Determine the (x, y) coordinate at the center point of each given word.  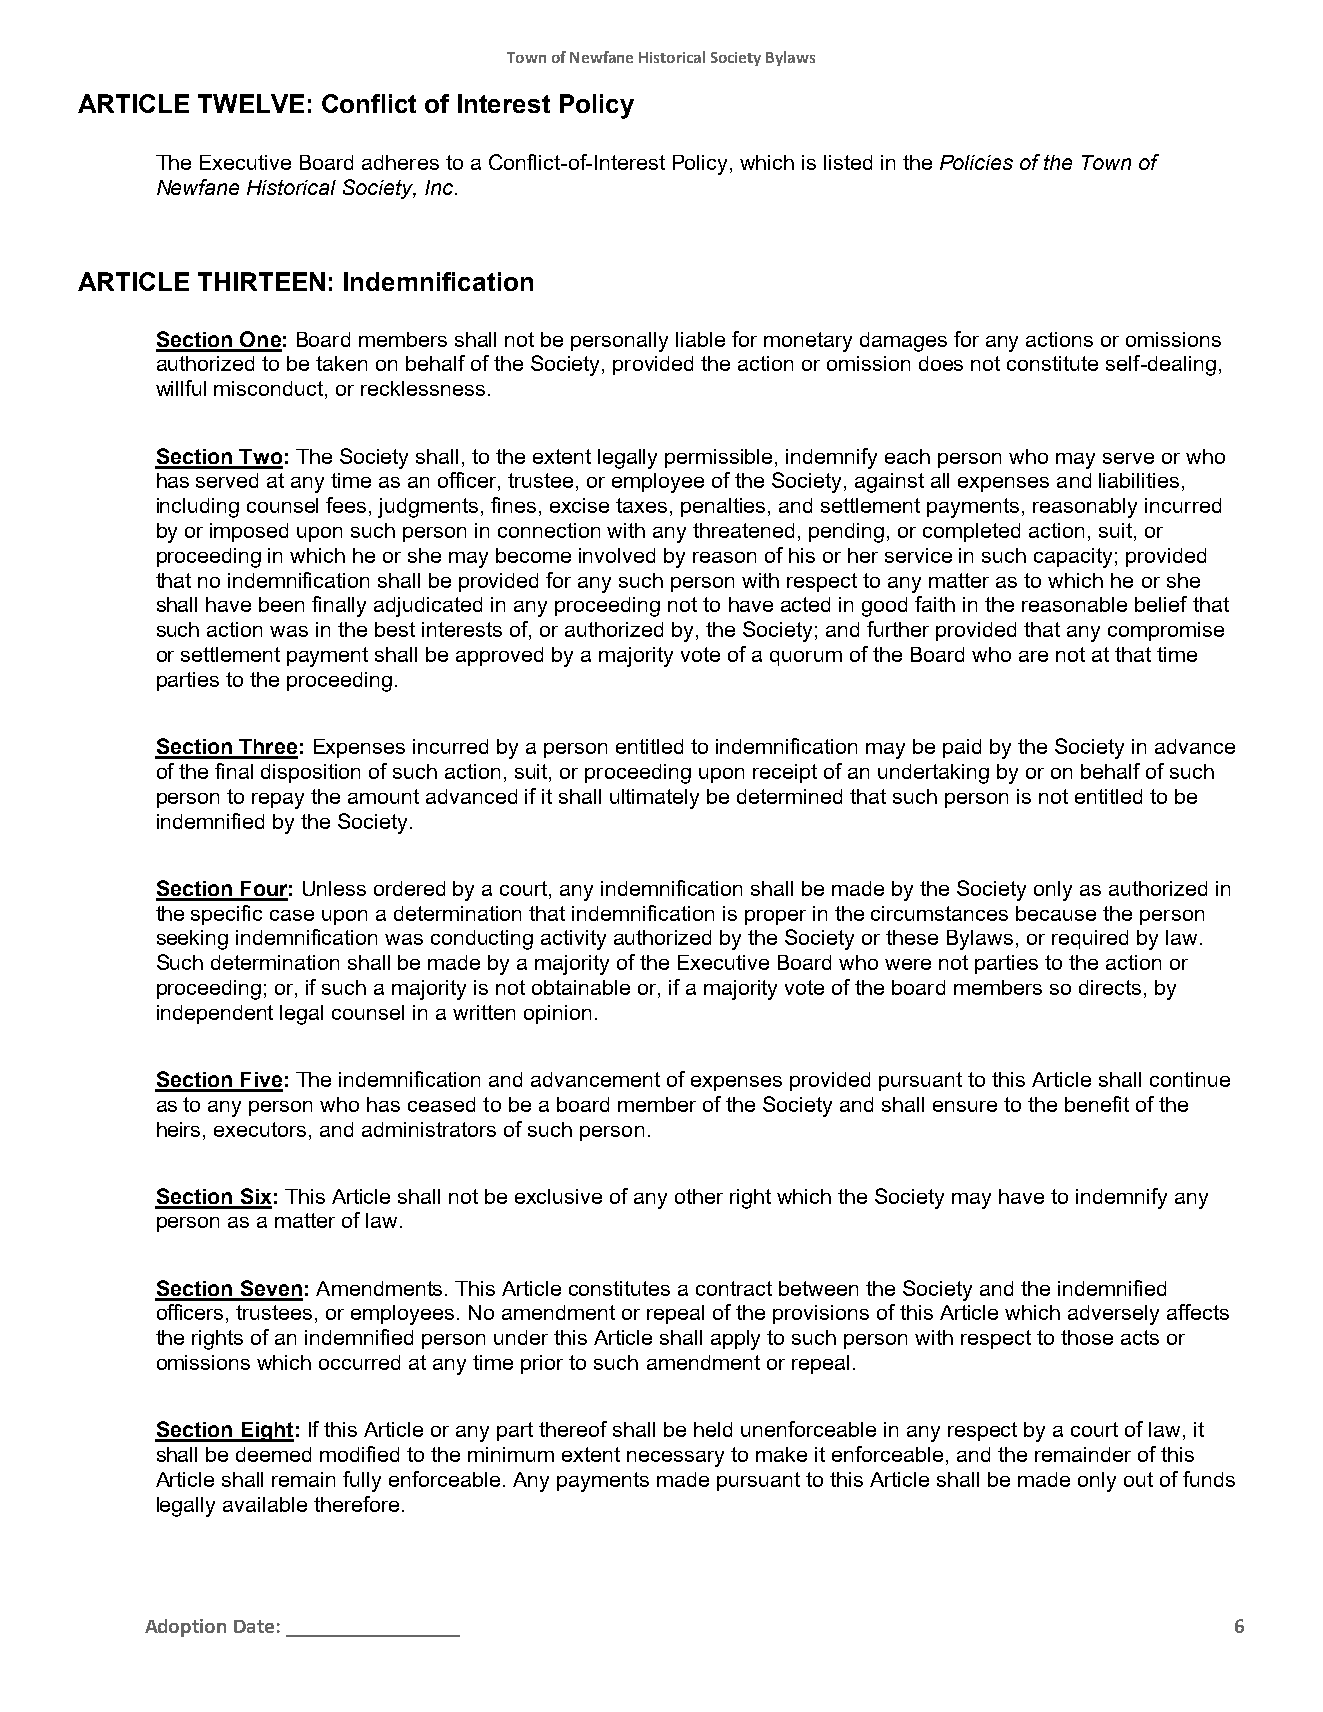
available (265, 1504)
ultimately (654, 799)
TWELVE (251, 103)
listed (848, 162)
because (1056, 913)
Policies (976, 162)
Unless (334, 888)
